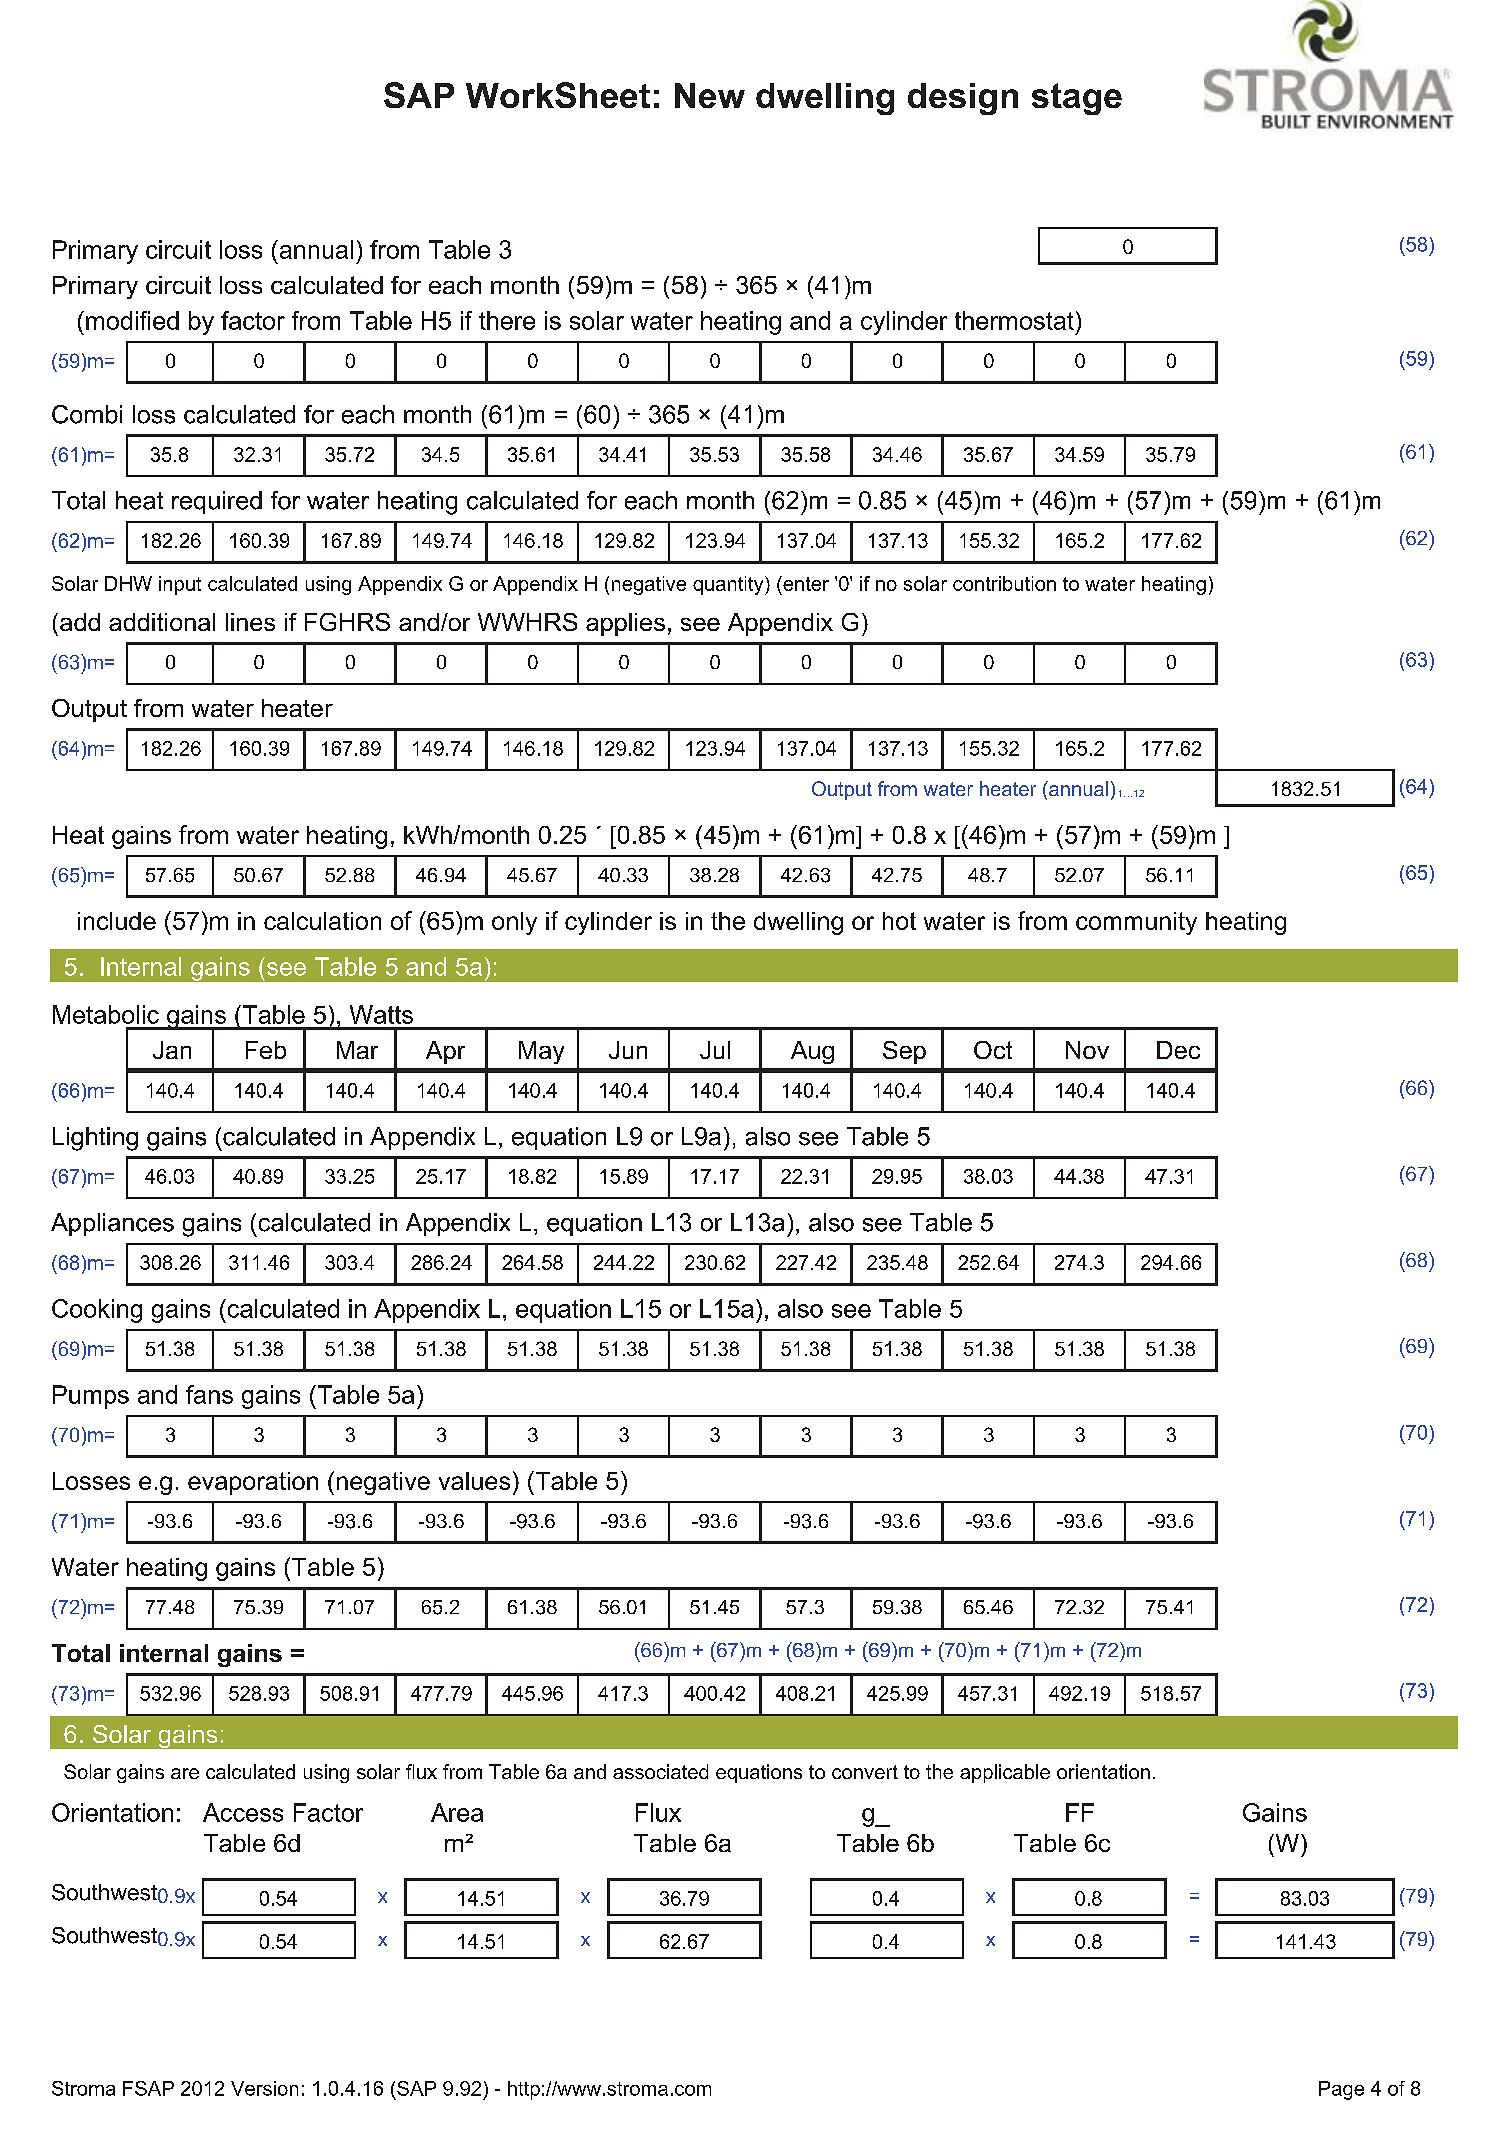  I want to click on applies, so click(625, 624).
